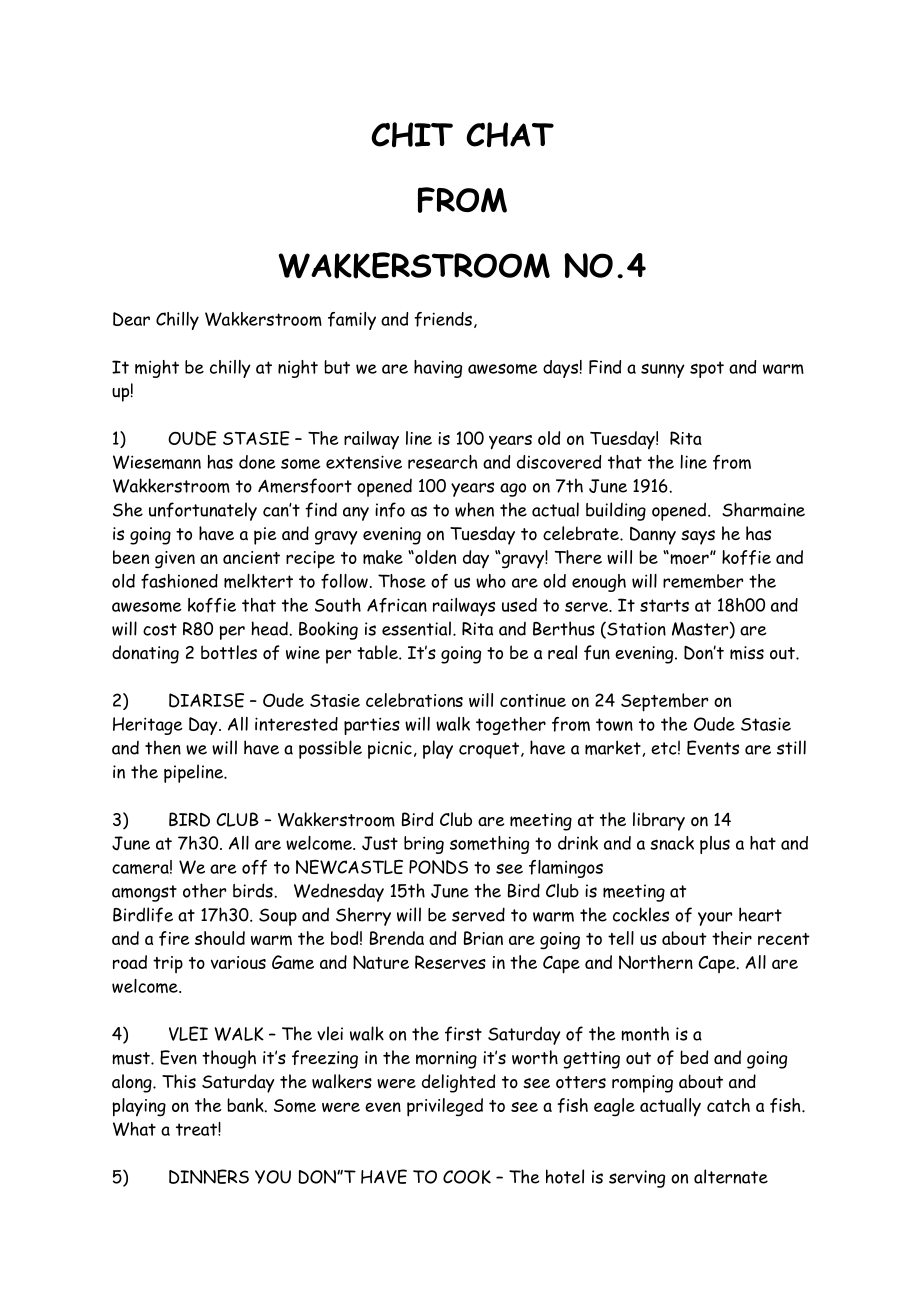 The width and height of the screenshot is (924, 1308). I want to click on COOK, so click(467, 1177).
